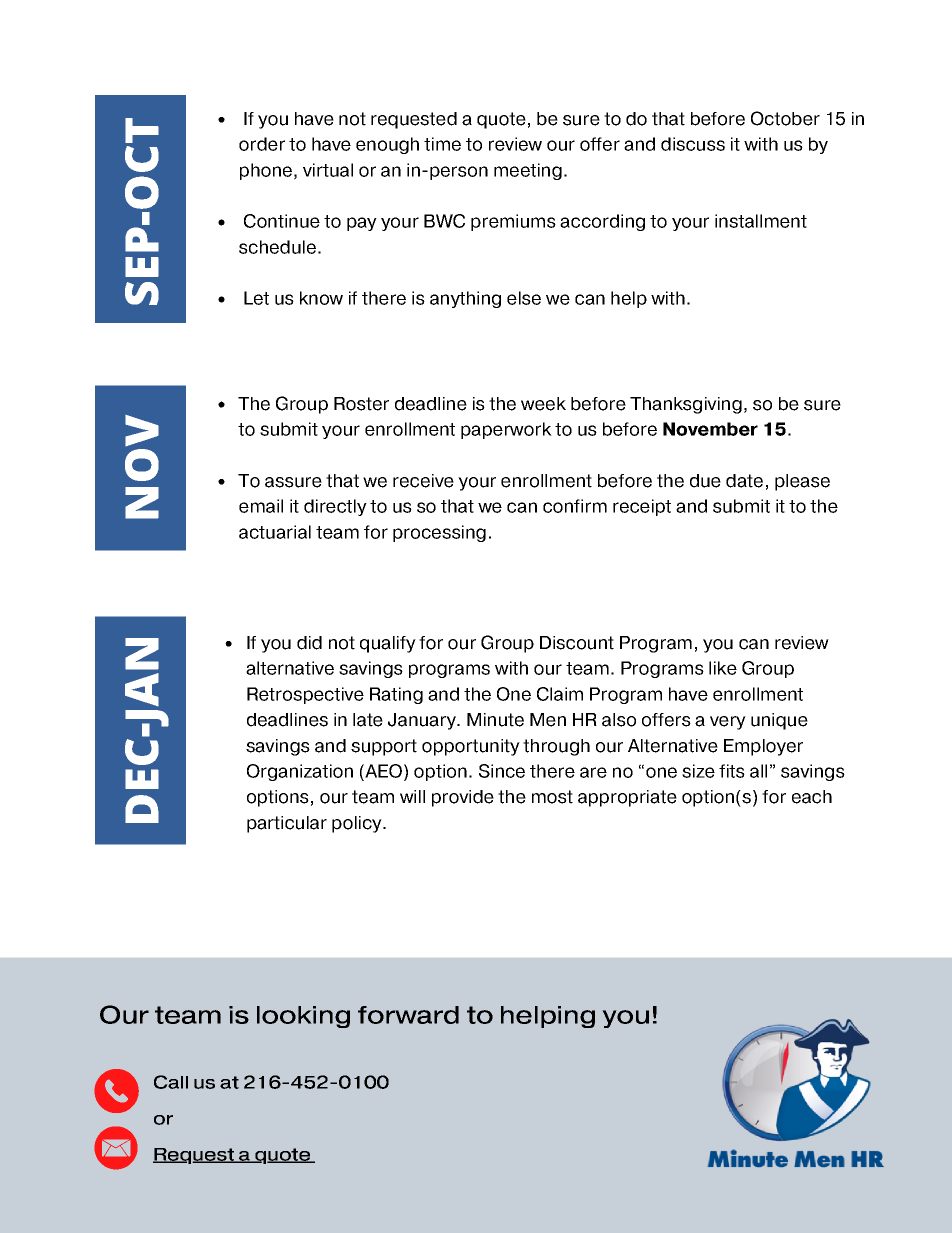 This screenshot has width=952, height=1233. I want to click on looking, so click(303, 1017).
